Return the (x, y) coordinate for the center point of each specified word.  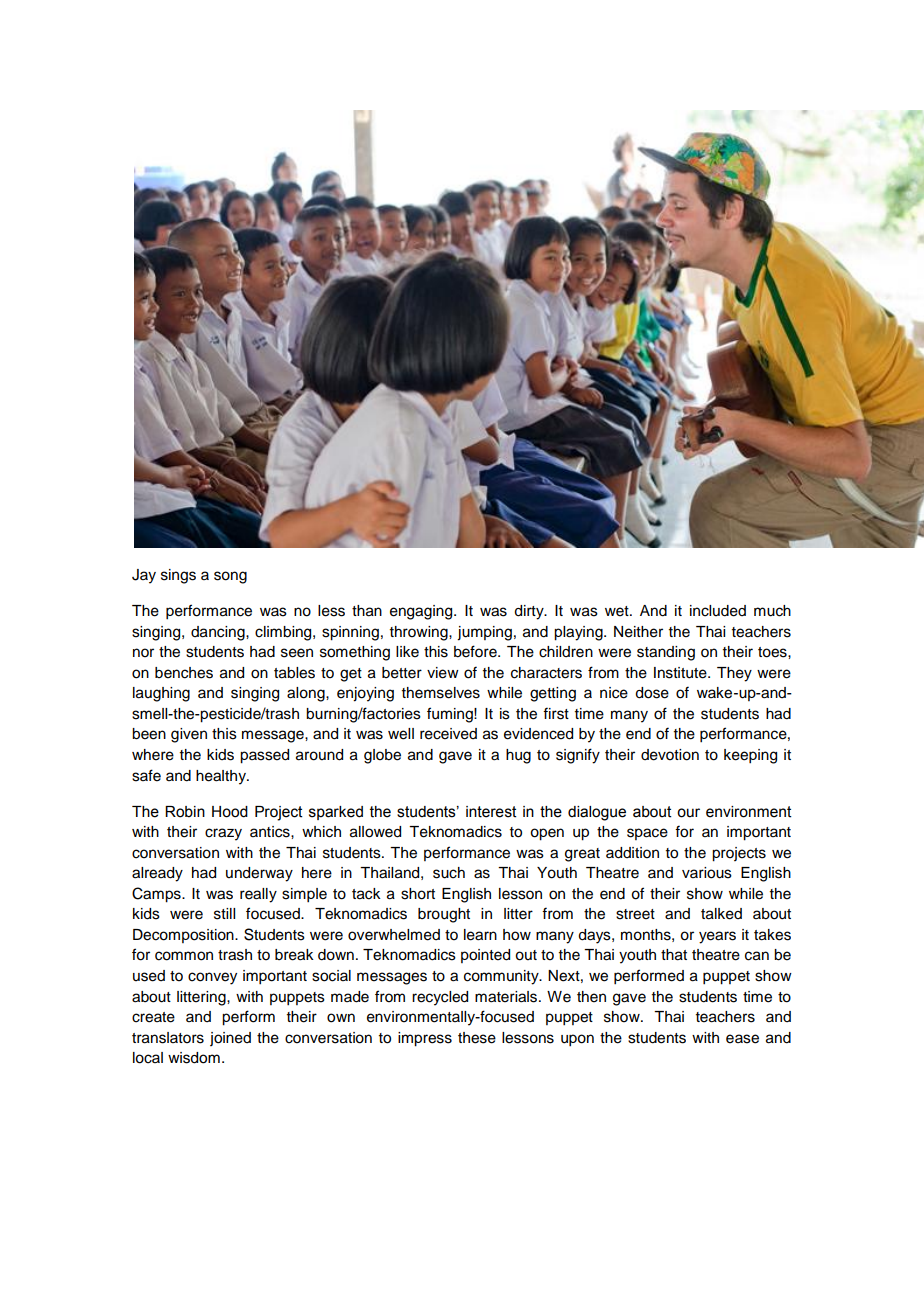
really (258, 895)
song (230, 577)
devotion (670, 755)
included (718, 611)
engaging (422, 612)
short (418, 894)
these (477, 1038)
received (448, 734)
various (707, 873)
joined (230, 1039)
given (189, 735)
